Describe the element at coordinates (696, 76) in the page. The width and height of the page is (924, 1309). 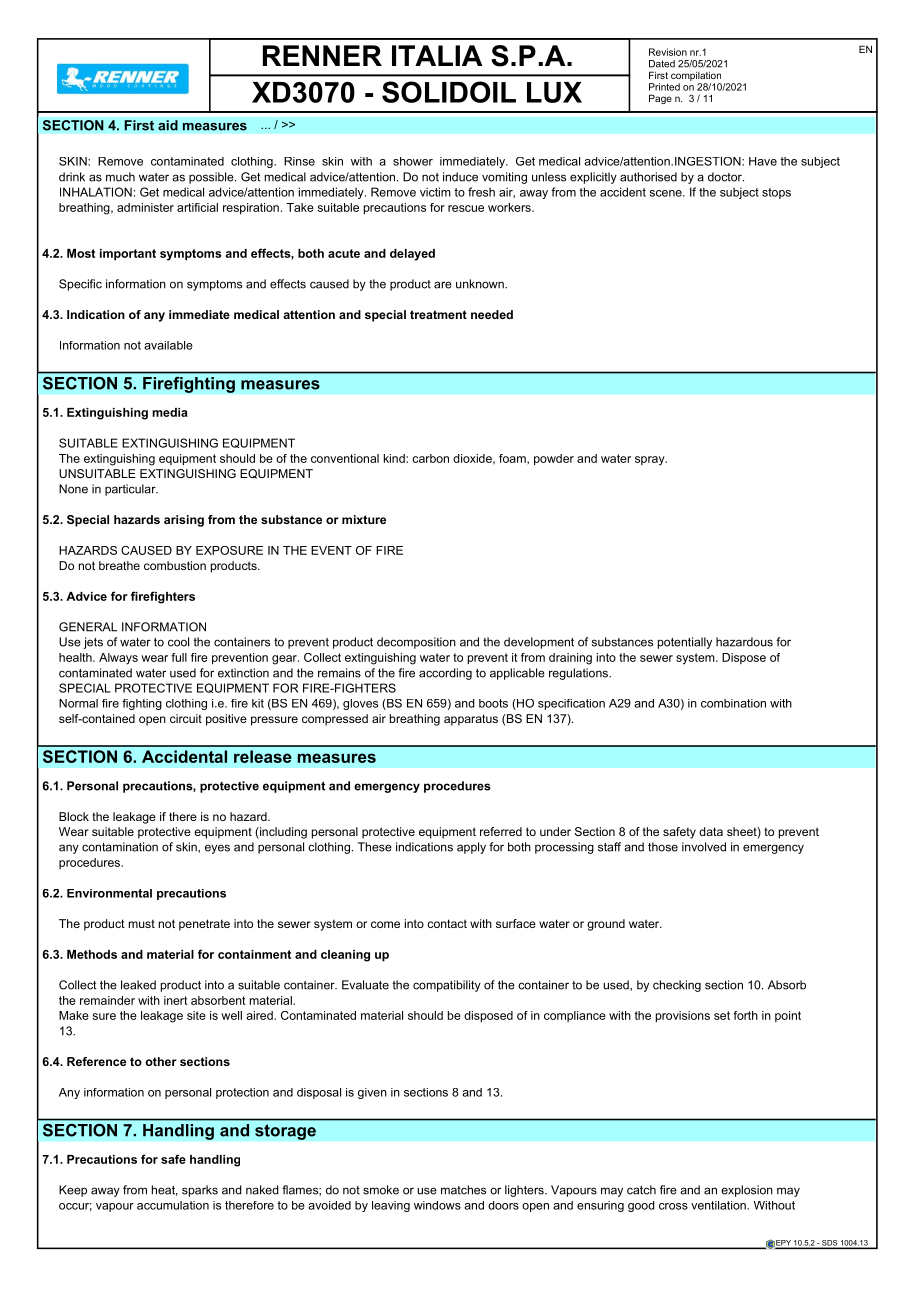
I see `compilation` at that location.
